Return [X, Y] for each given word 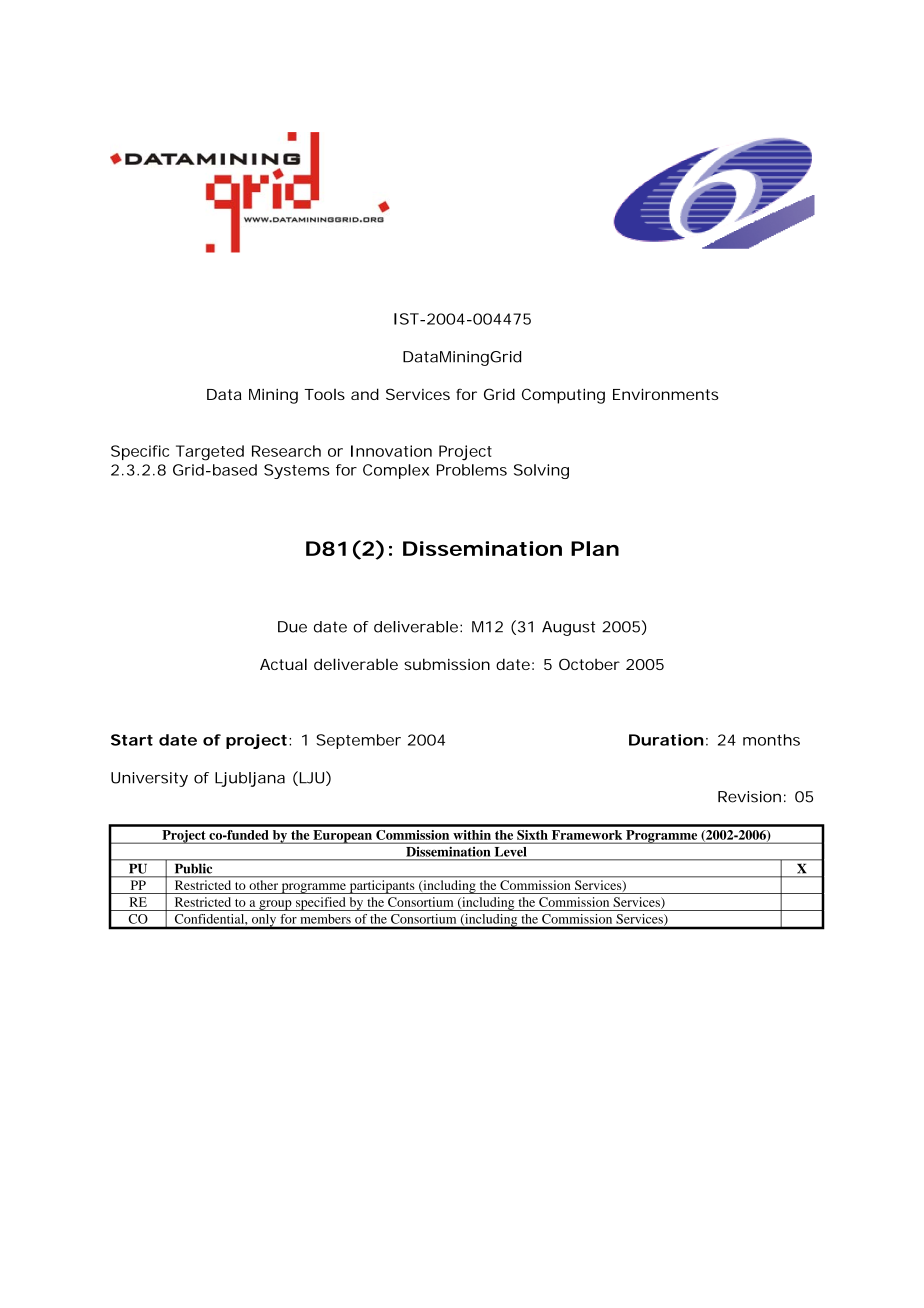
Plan [595, 548]
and [365, 394]
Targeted [210, 453]
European [342, 837]
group [275, 905]
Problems [472, 470]
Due [292, 627]
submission [447, 664]
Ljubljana [250, 779]
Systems [297, 471]
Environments [666, 394]
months [771, 740]
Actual [283, 664]
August [568, 628]
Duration [666, 740]
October [589, 664]
